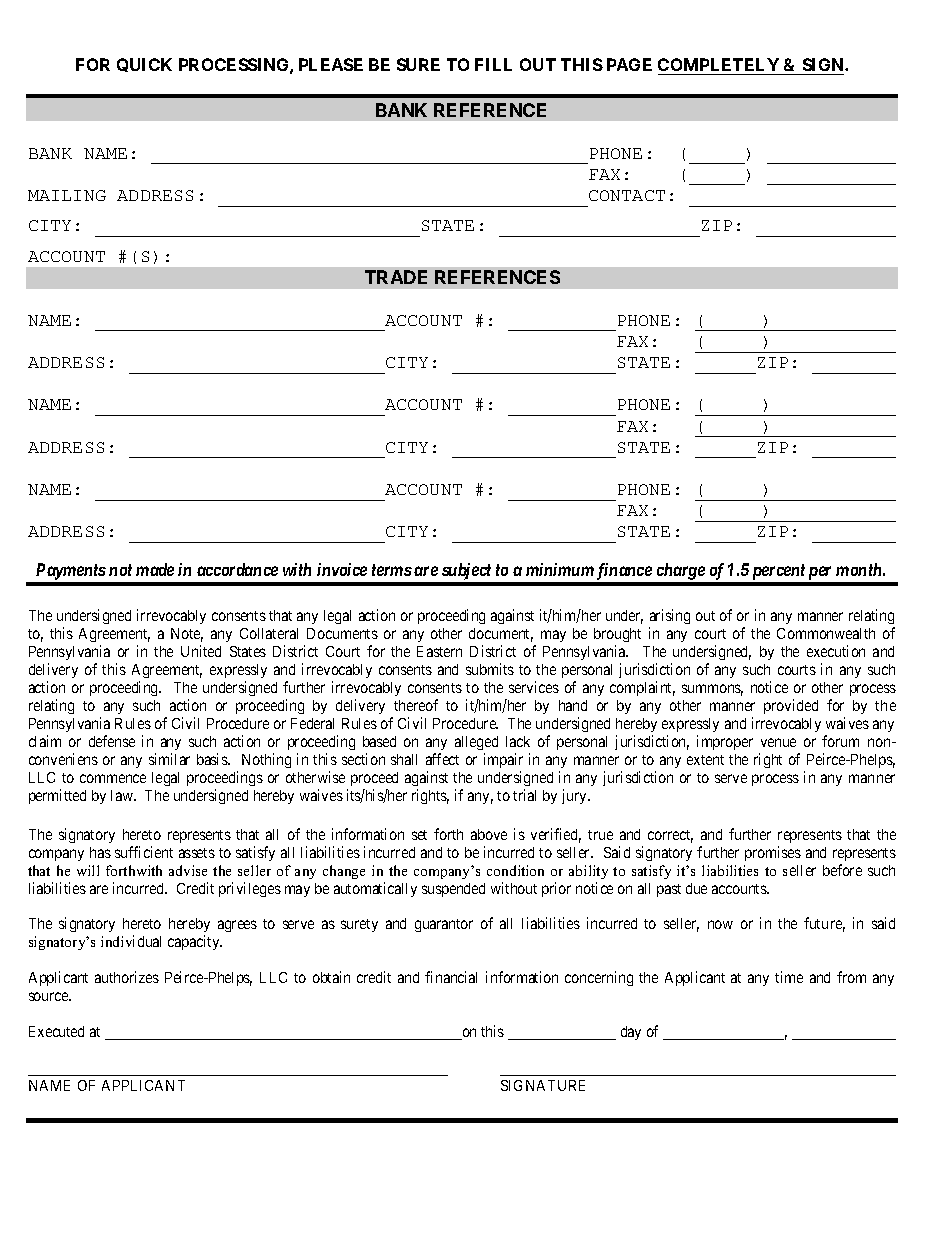 The image size is (952, 1233). I want to click on MAILING, so click(67, 195).
